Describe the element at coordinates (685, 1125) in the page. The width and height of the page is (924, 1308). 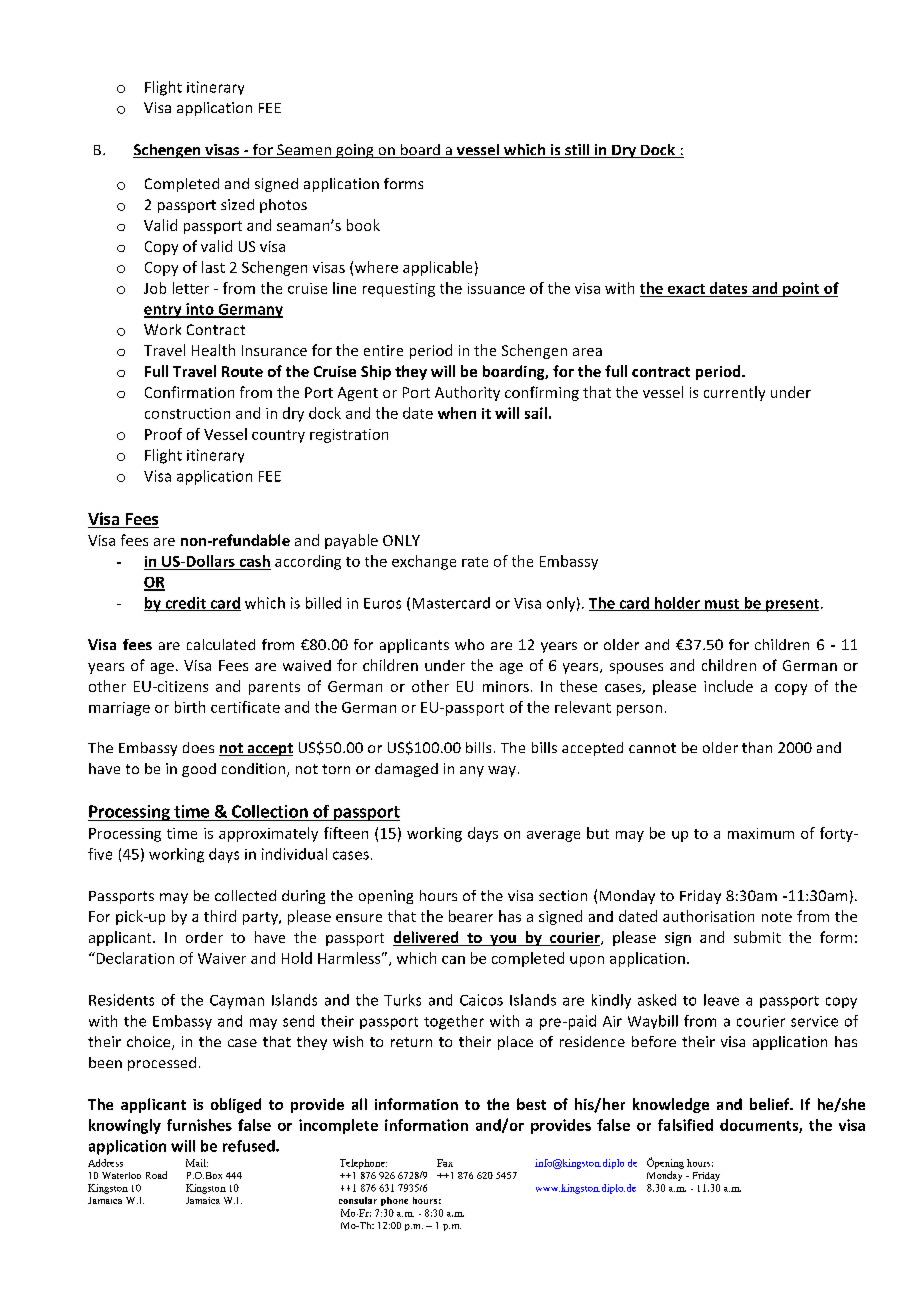
I see `falsified` at that location.
